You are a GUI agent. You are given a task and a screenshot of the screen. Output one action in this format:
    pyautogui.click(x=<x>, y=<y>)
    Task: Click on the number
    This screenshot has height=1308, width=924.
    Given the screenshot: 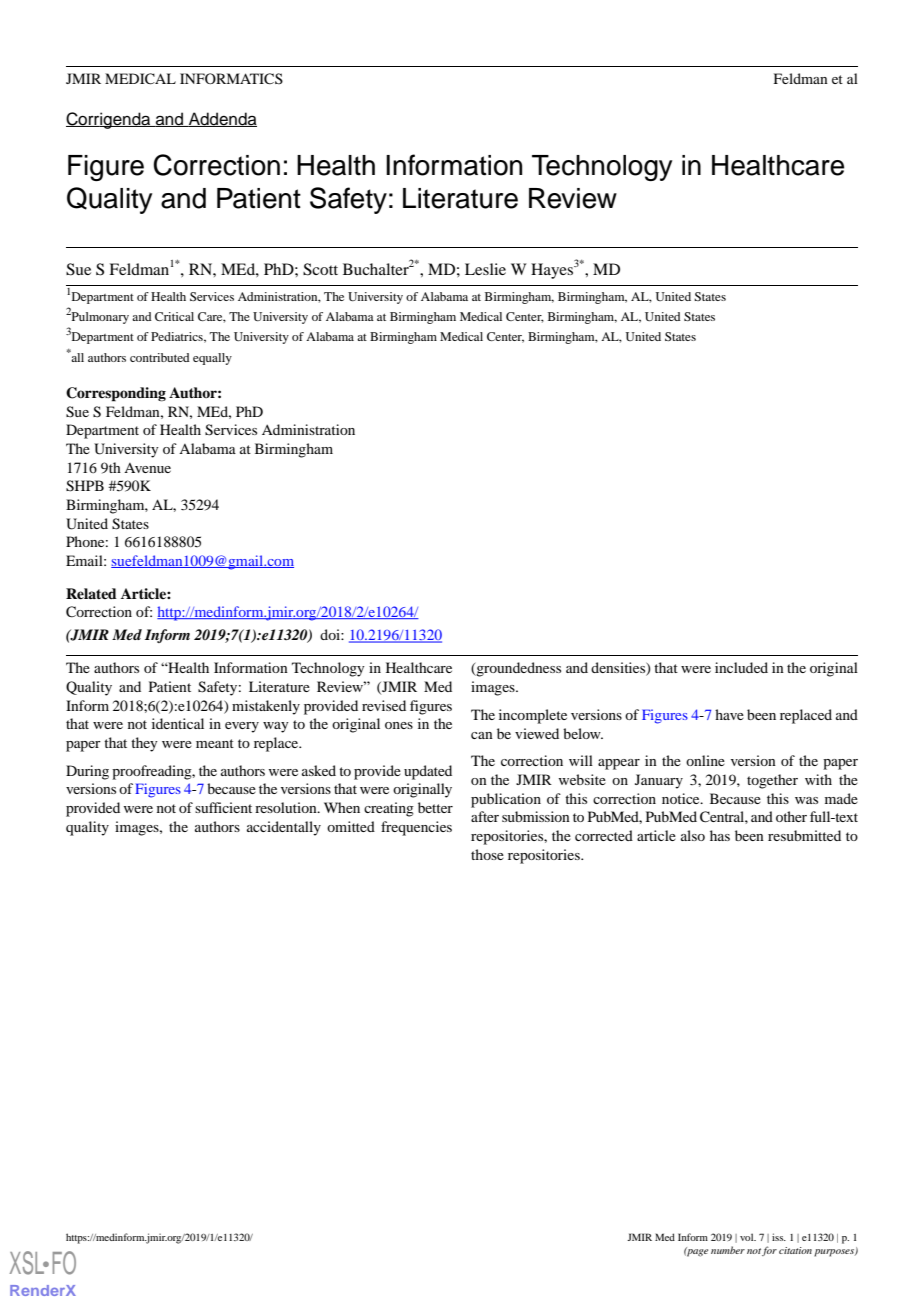 What is the action you would take?
    pyautogui.click(x=728, y=1250)
